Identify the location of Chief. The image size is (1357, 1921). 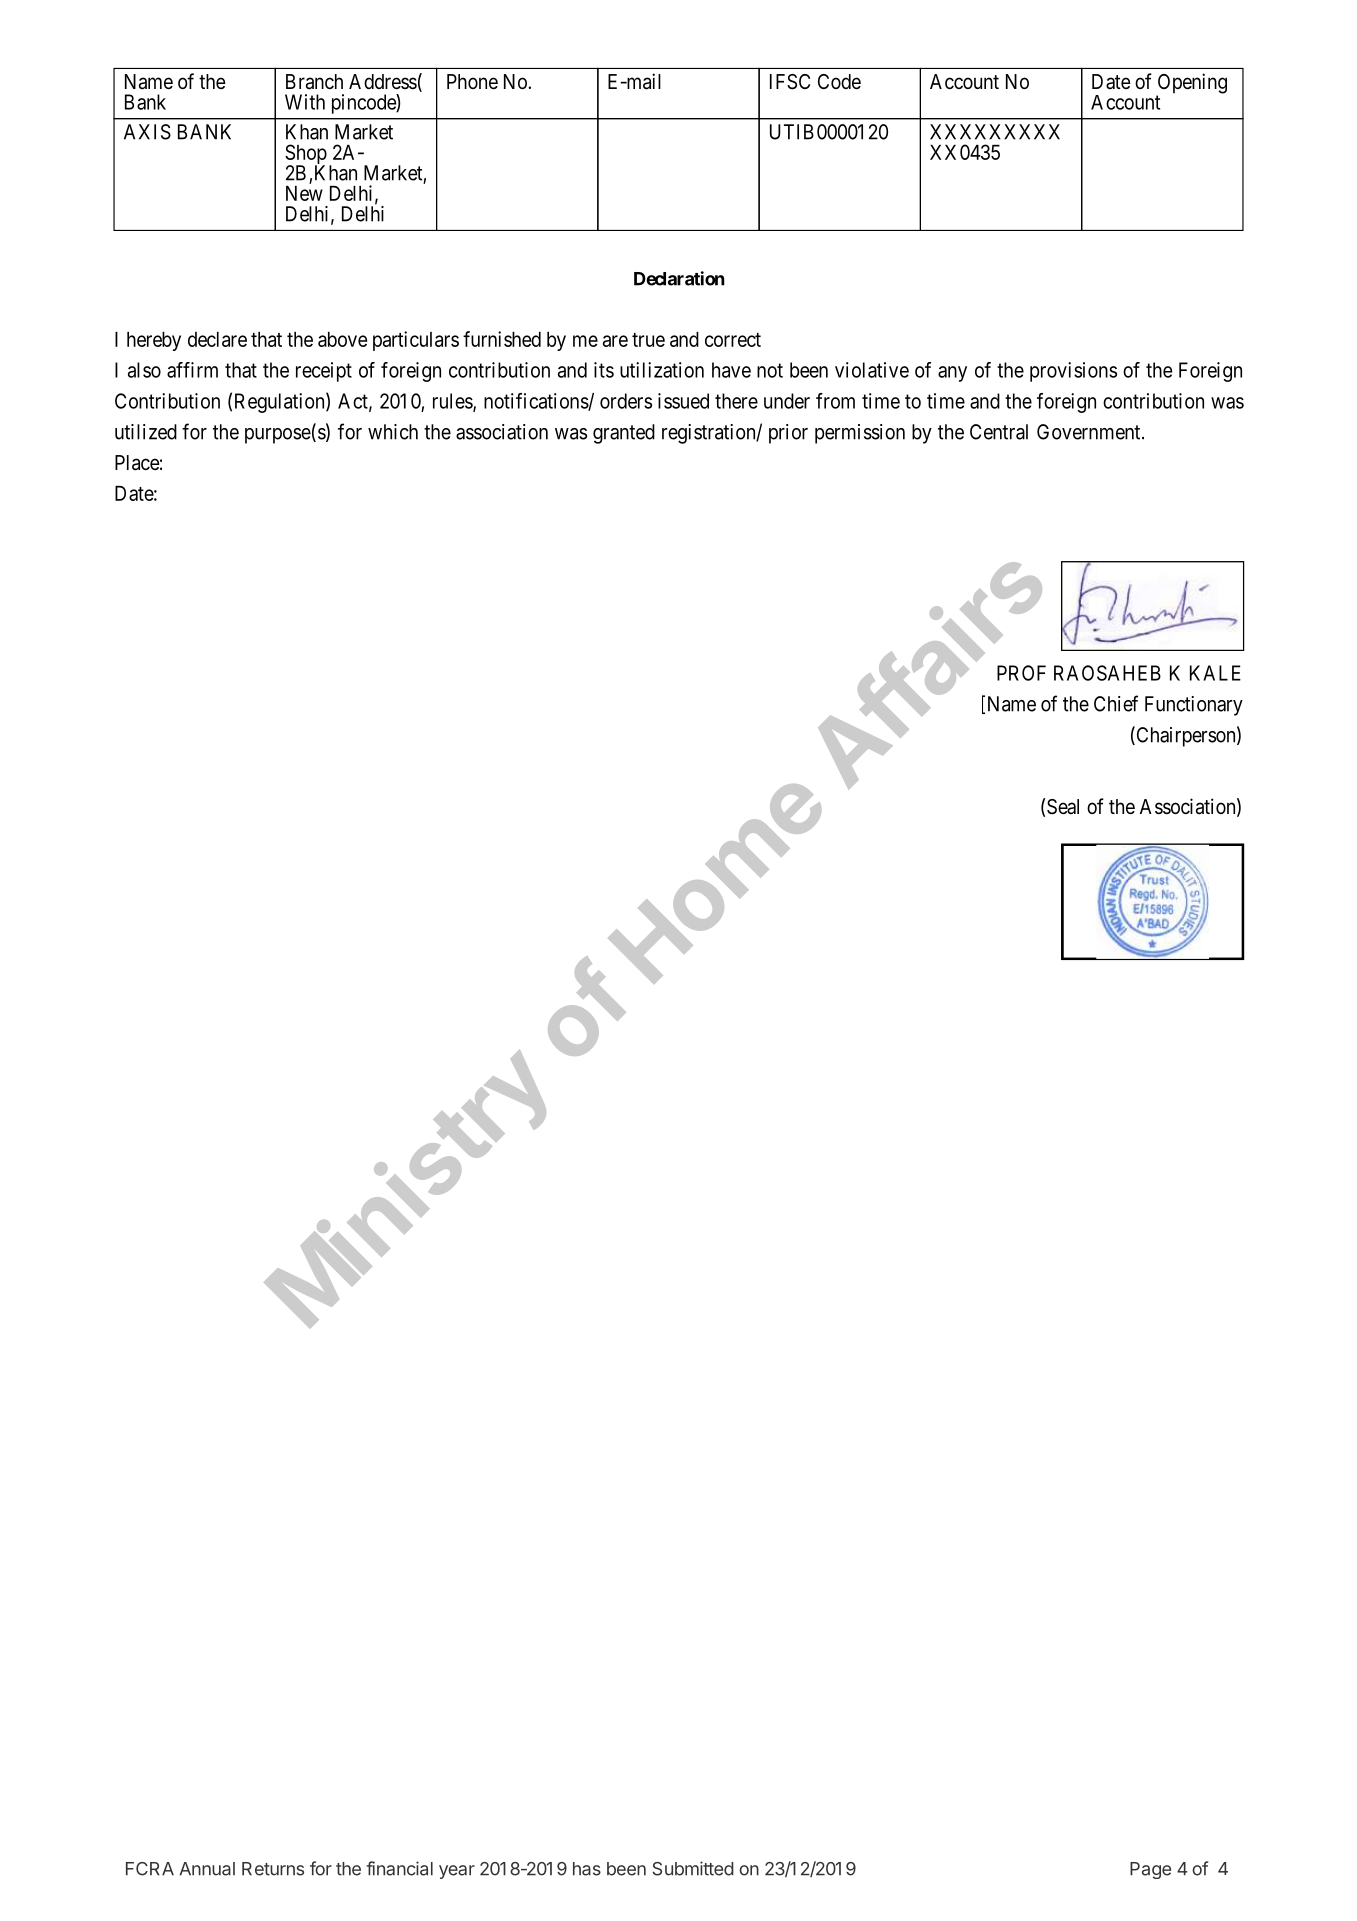
(1116, 703).
